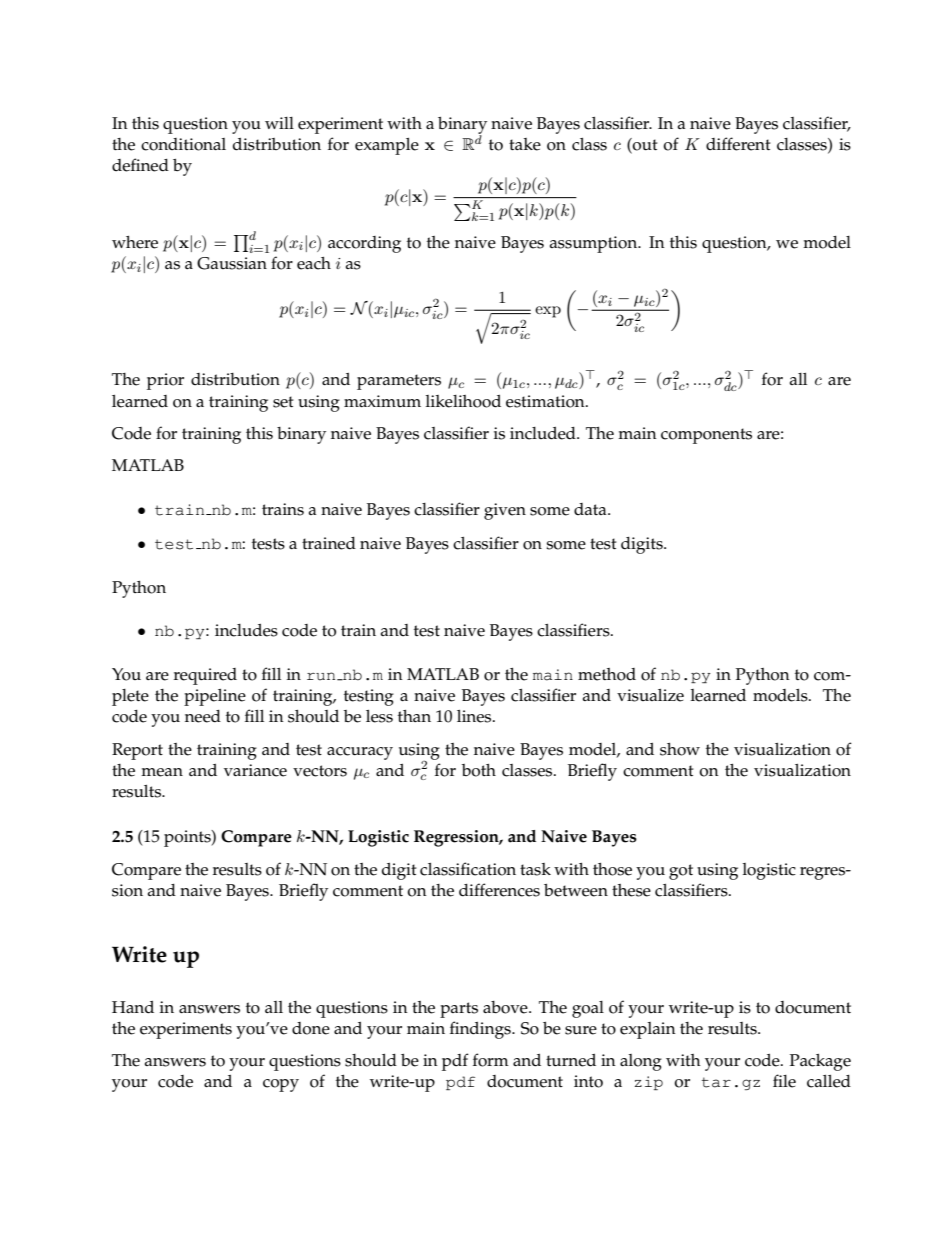  What do you see at coordinates (183, 144) in the screenshot?
I see `conditional` at bounding box center [183, 144].
